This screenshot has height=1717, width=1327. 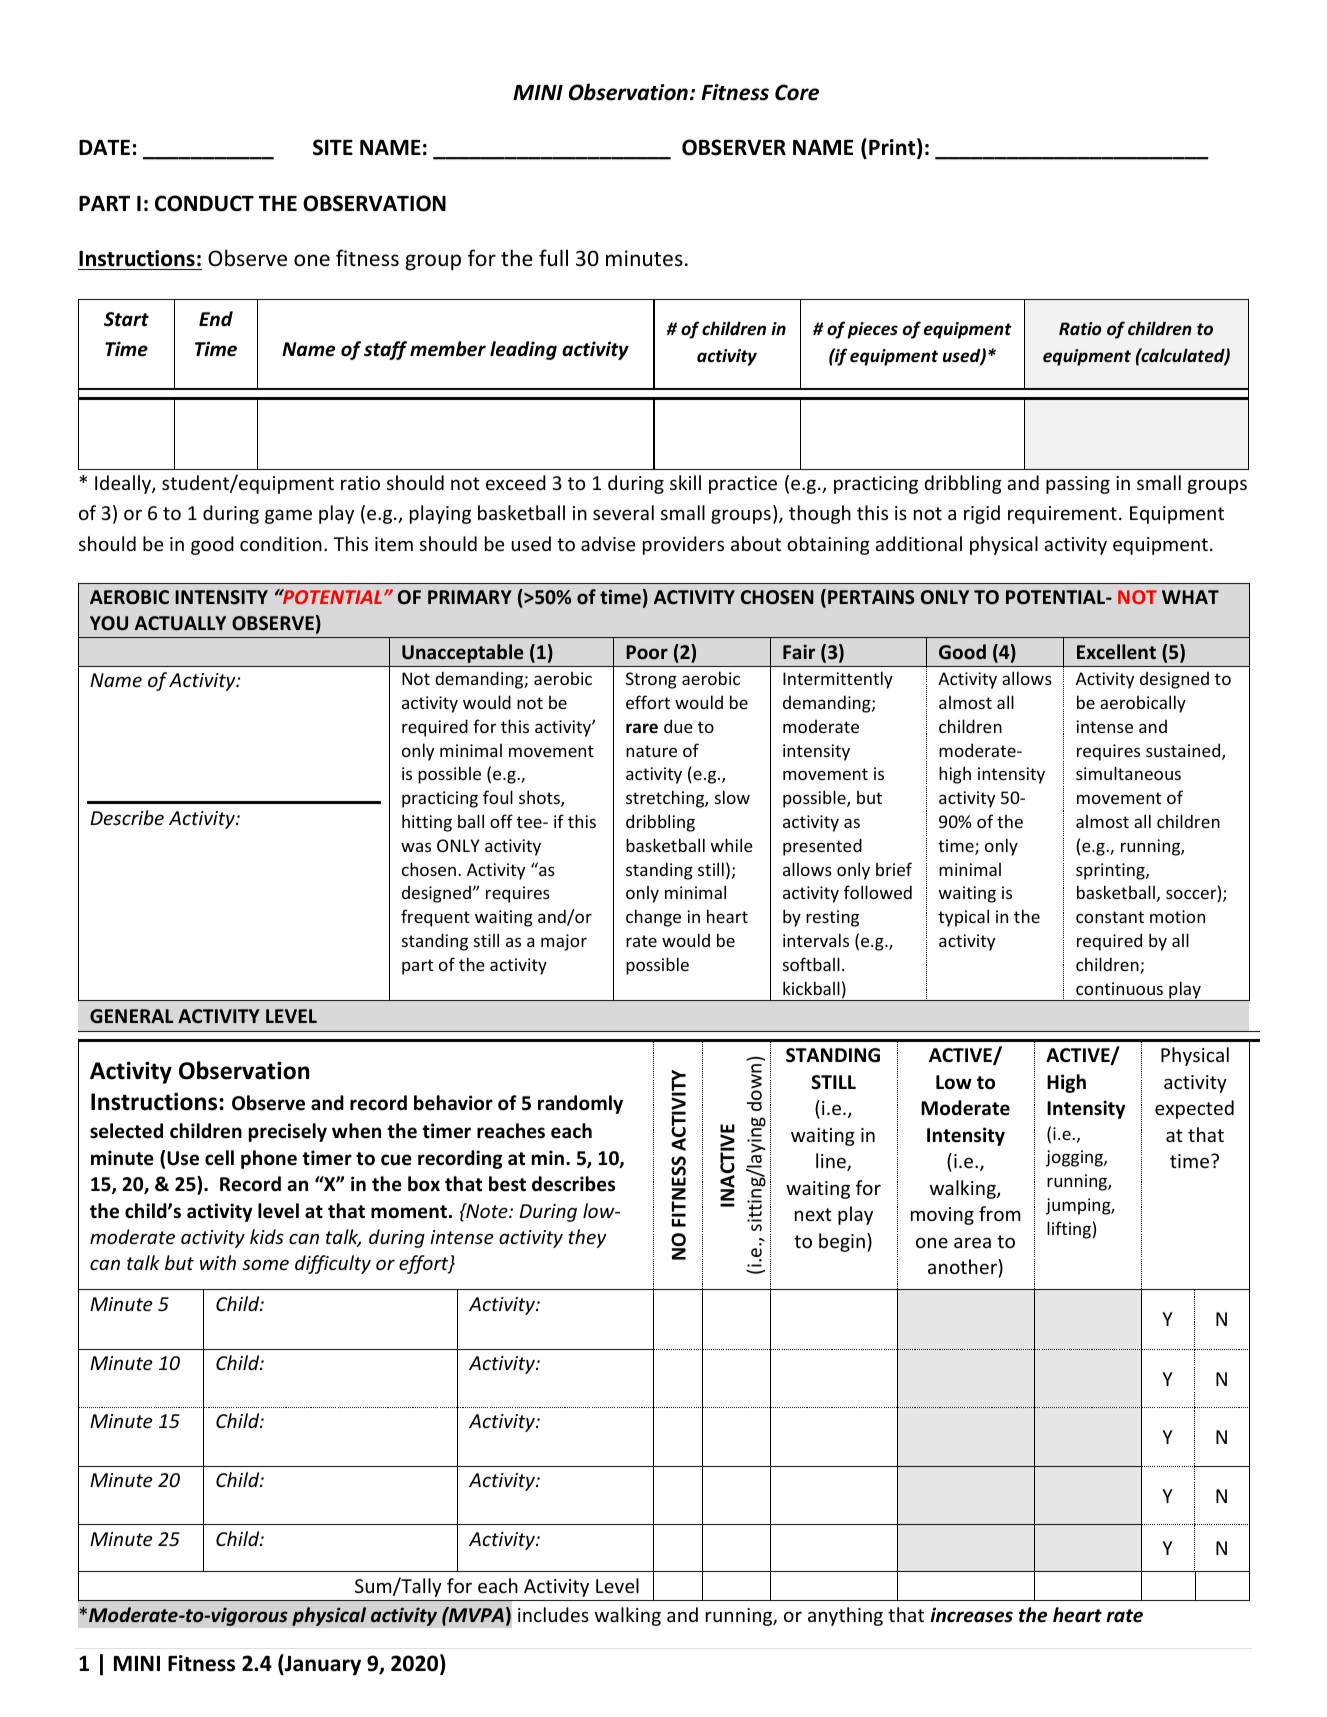 What do you see at coordinates (580, 1104) in the screenshot?
I see `randomly` at bounding box center [580, 1104].
